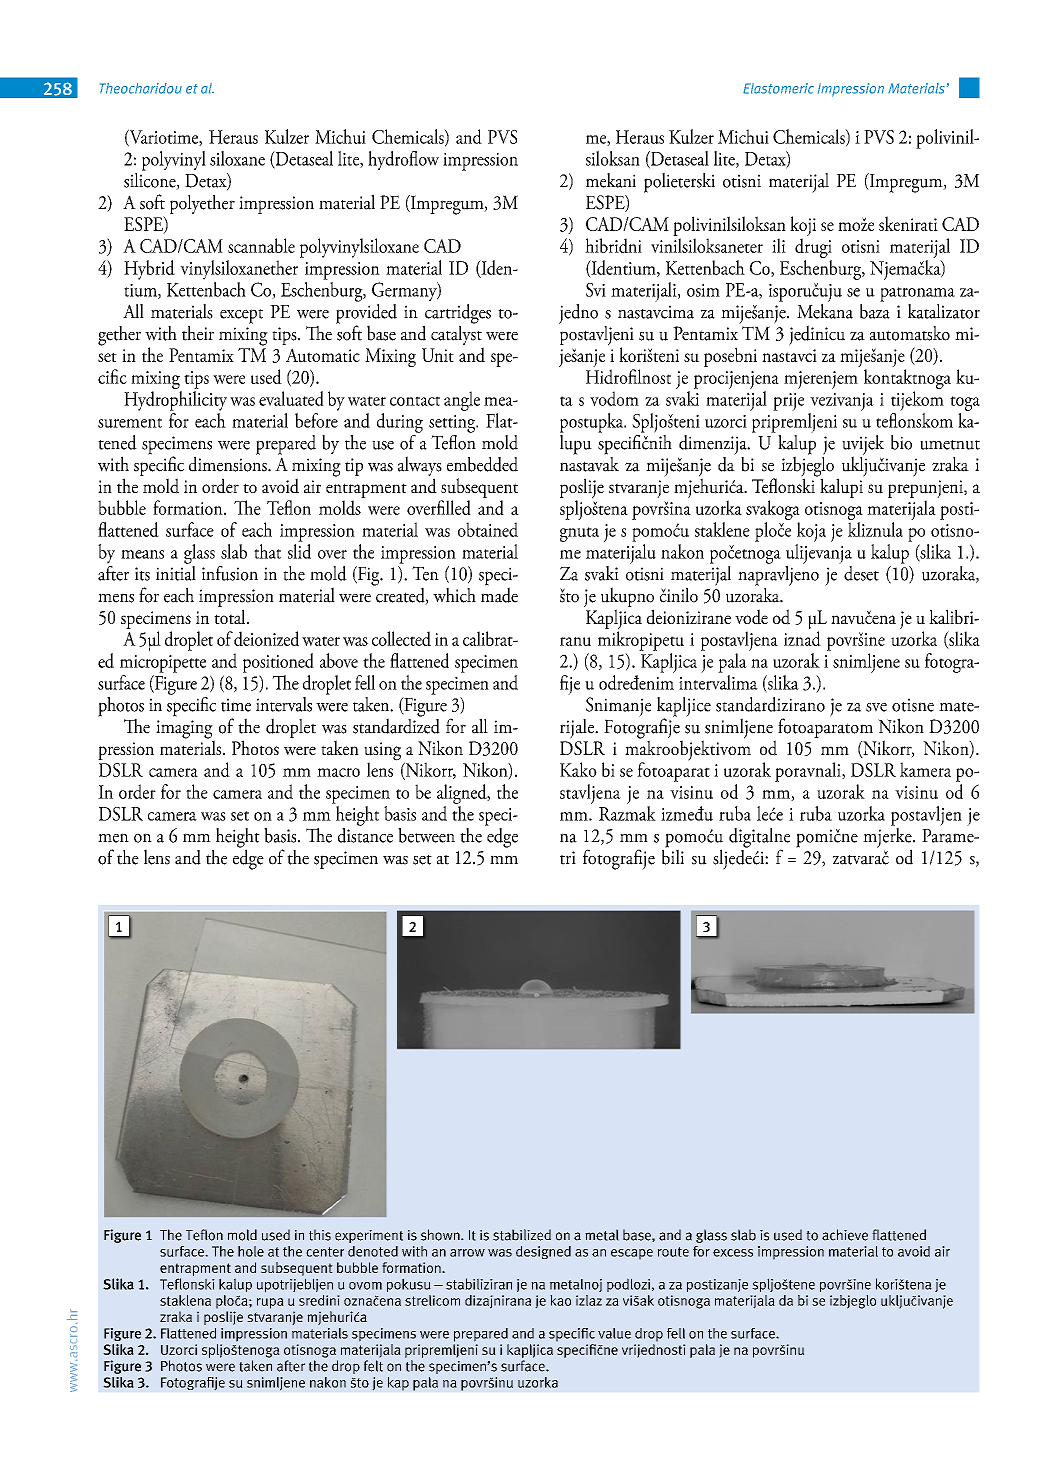 The width and height of the document is (1057, 1470). Describe the element at coordinates (560, 1300) in the document. I see `kao` at that location.
